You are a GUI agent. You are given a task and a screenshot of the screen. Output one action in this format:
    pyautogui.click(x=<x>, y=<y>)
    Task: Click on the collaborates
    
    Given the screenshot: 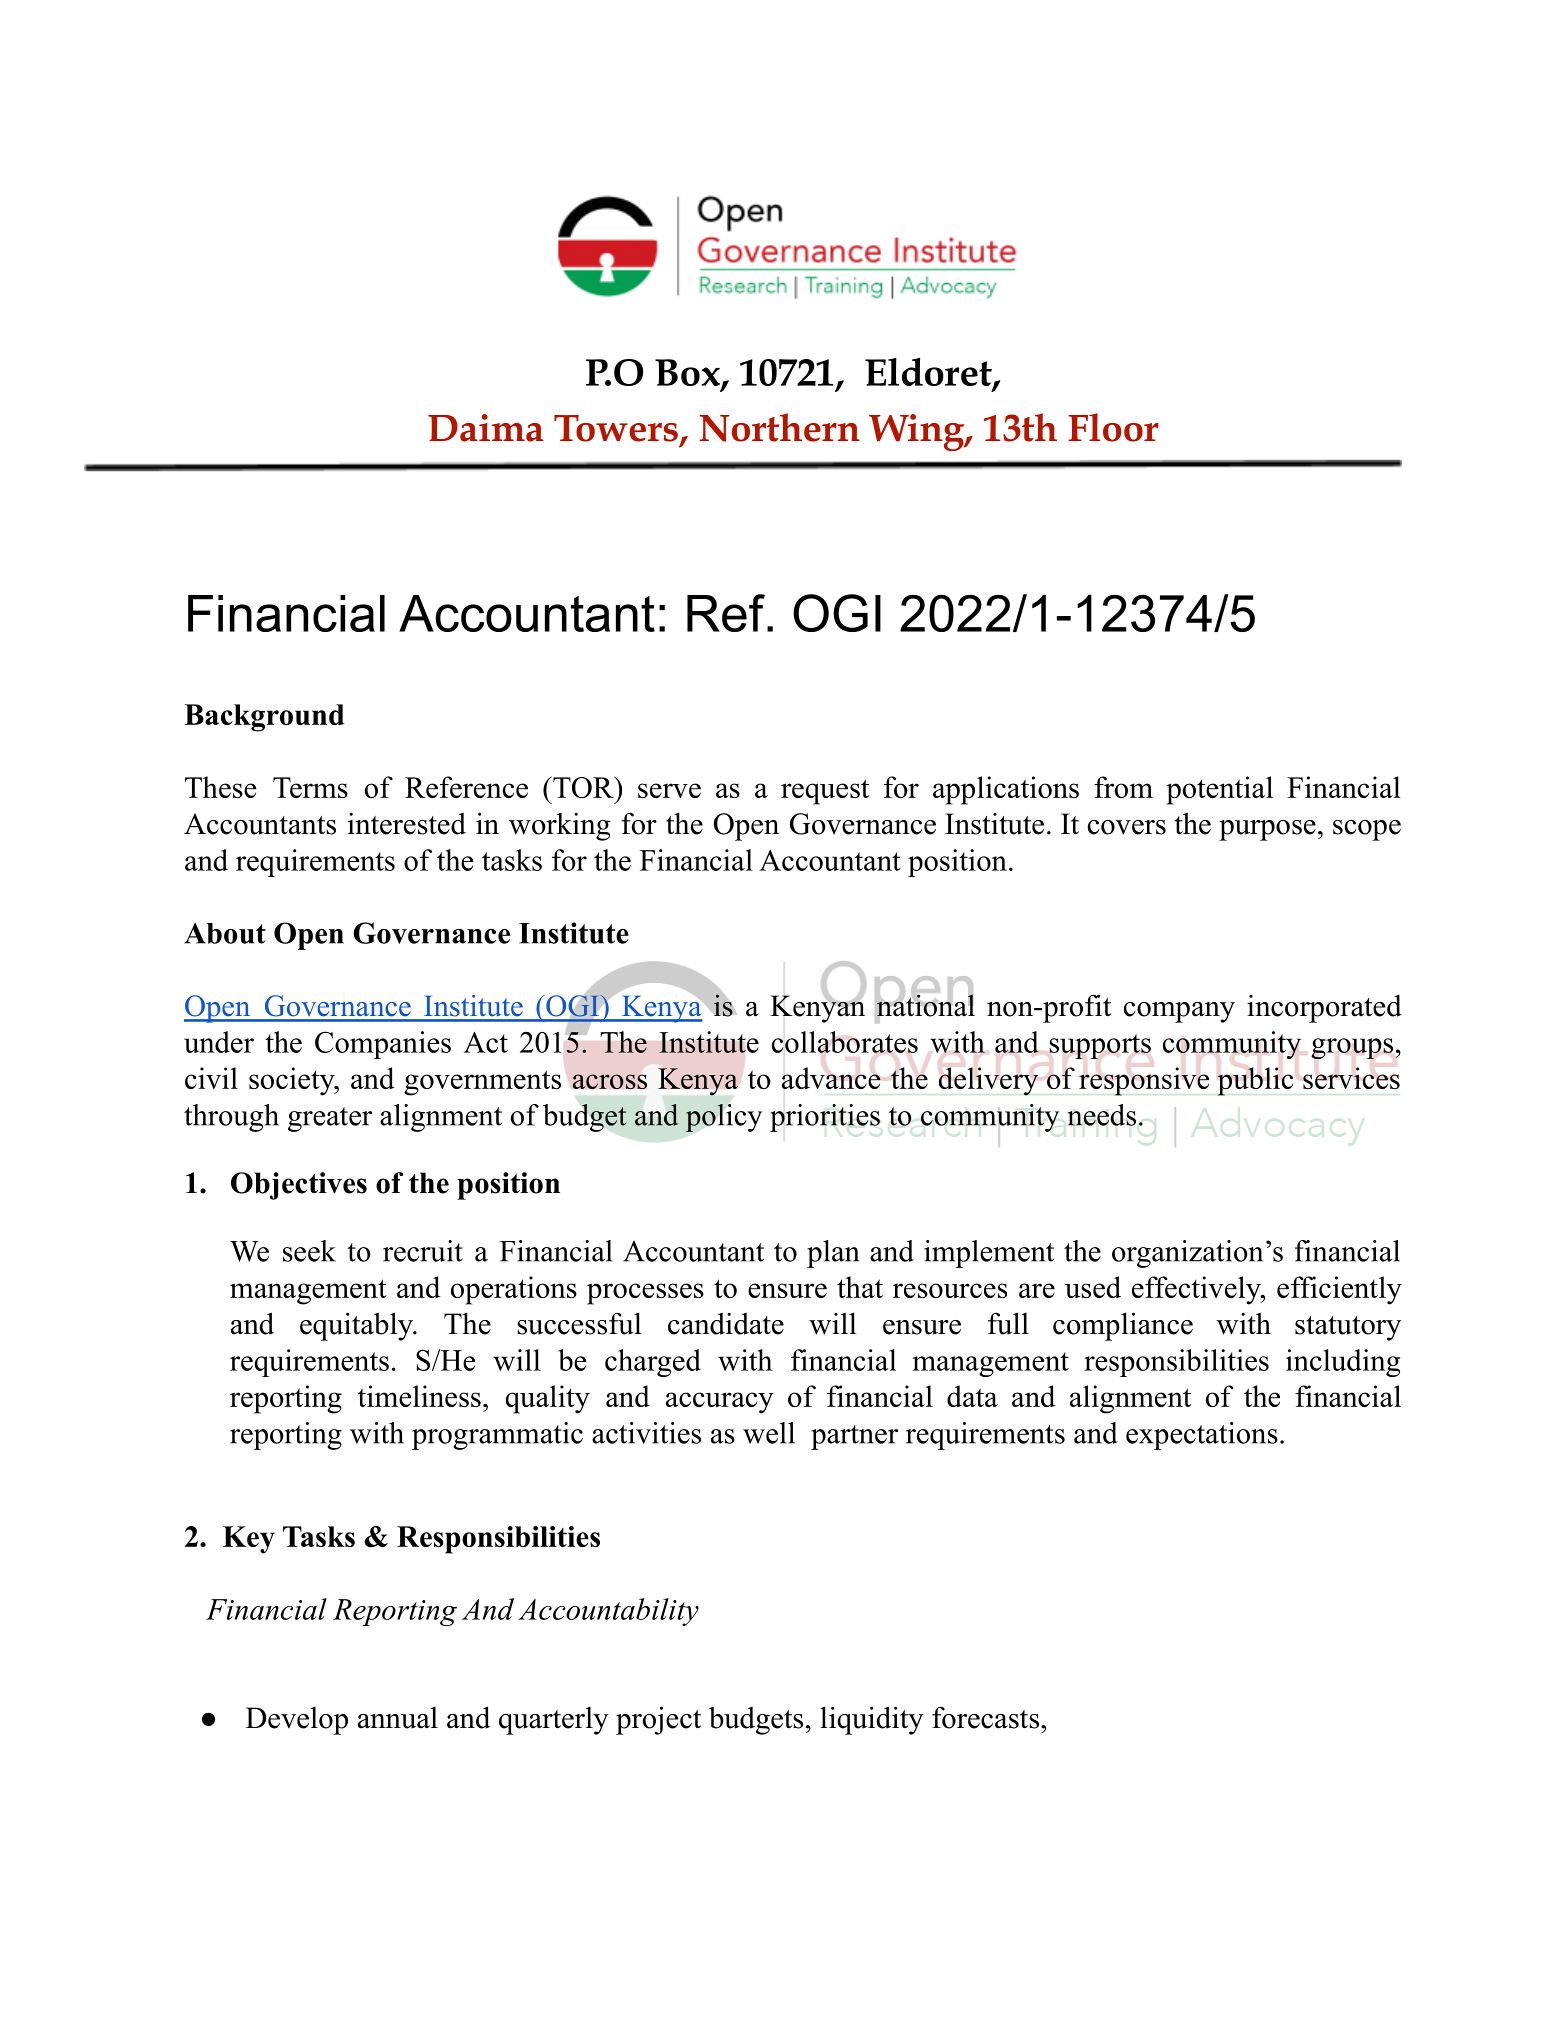 What is the action you would take?
    pyautogui.click(x=845, y=1042)
